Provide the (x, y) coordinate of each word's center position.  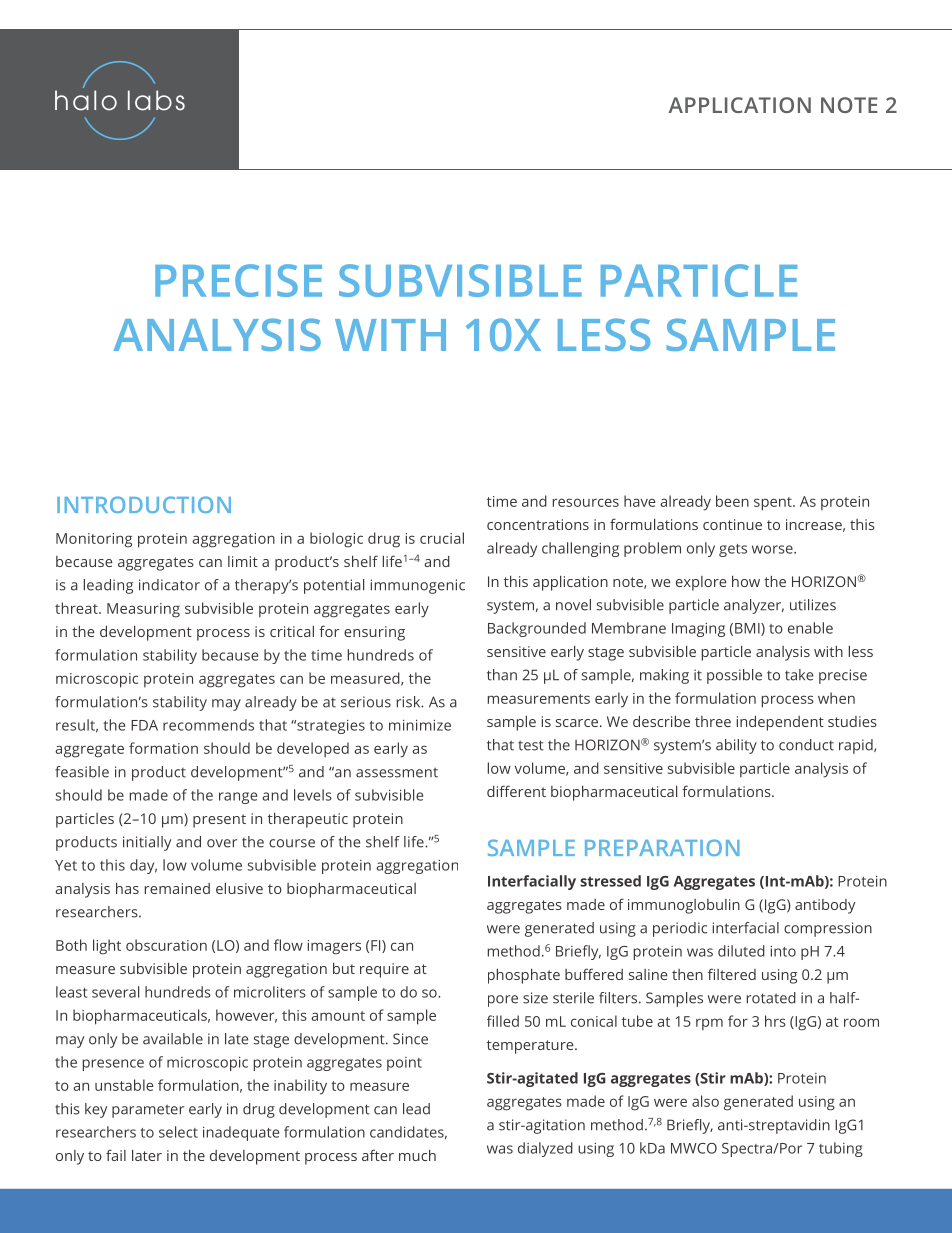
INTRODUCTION (144, 504)
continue (732, 524)
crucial (442, 538)
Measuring (143, 610)
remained (177, 888)
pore (503, 1001)
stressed (610, 881)
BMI (748, 629)
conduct (806, 745)
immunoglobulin (684, 906)
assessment (397, 772)
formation (163, 748)
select (178, 1132)
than (502, 675)
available (173, 1039)
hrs (775, 1021)
